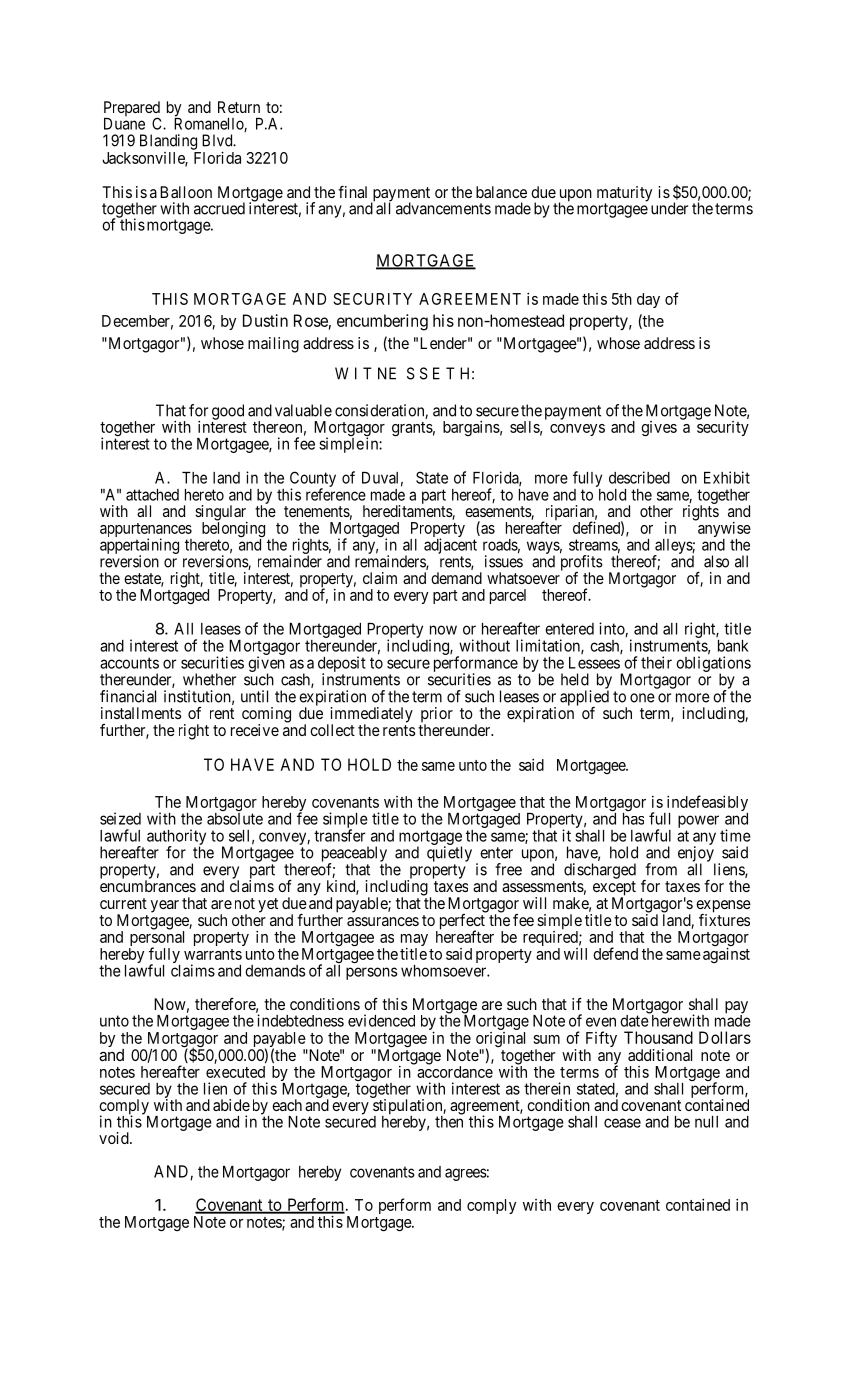 This screenshot has width=847, height=1400. Describe the element at coordinates (231, 1105) in the screenshot. I see `abide` at that location.
